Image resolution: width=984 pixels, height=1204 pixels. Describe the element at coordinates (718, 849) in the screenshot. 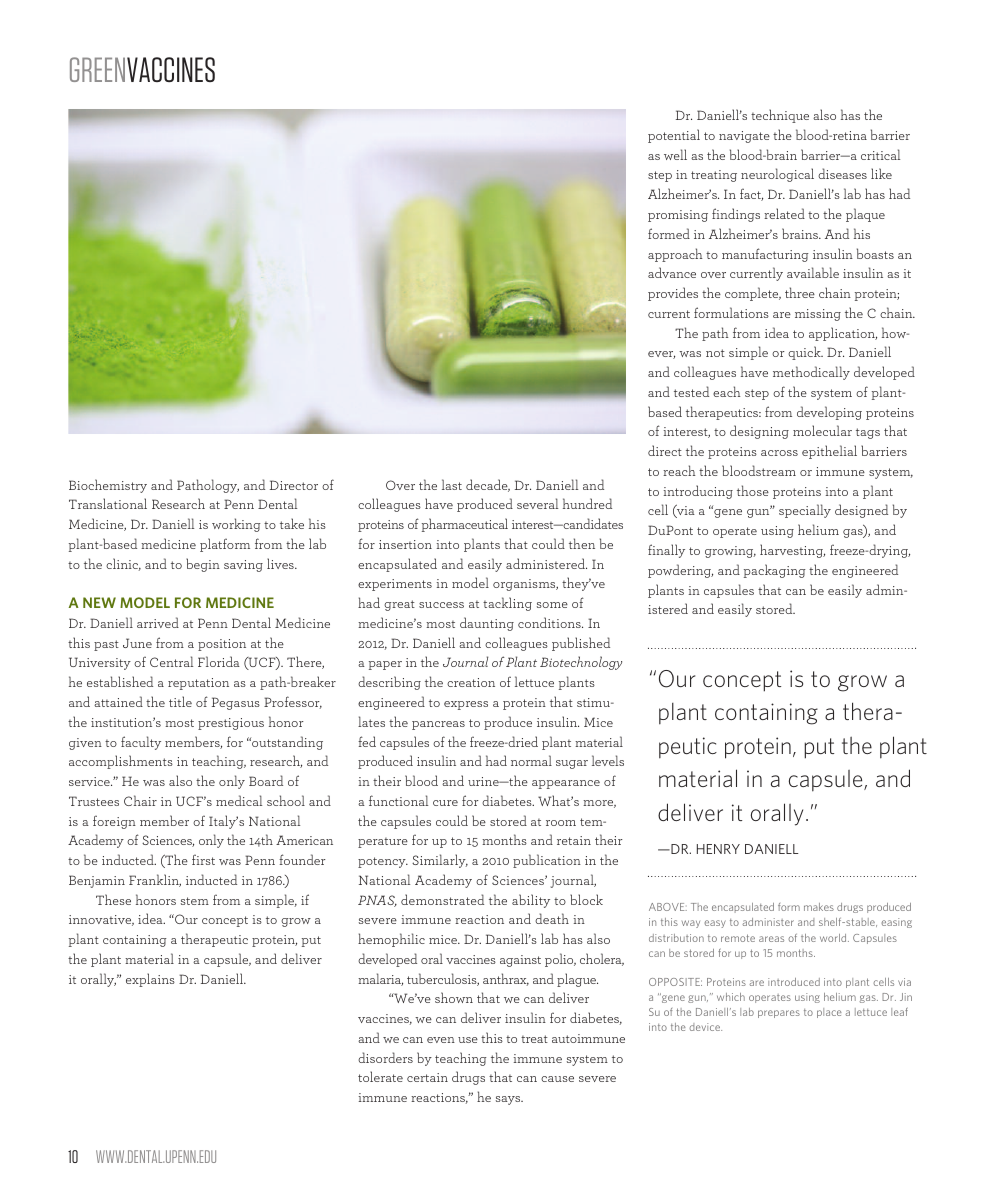

I see `HENRY` at that location.
